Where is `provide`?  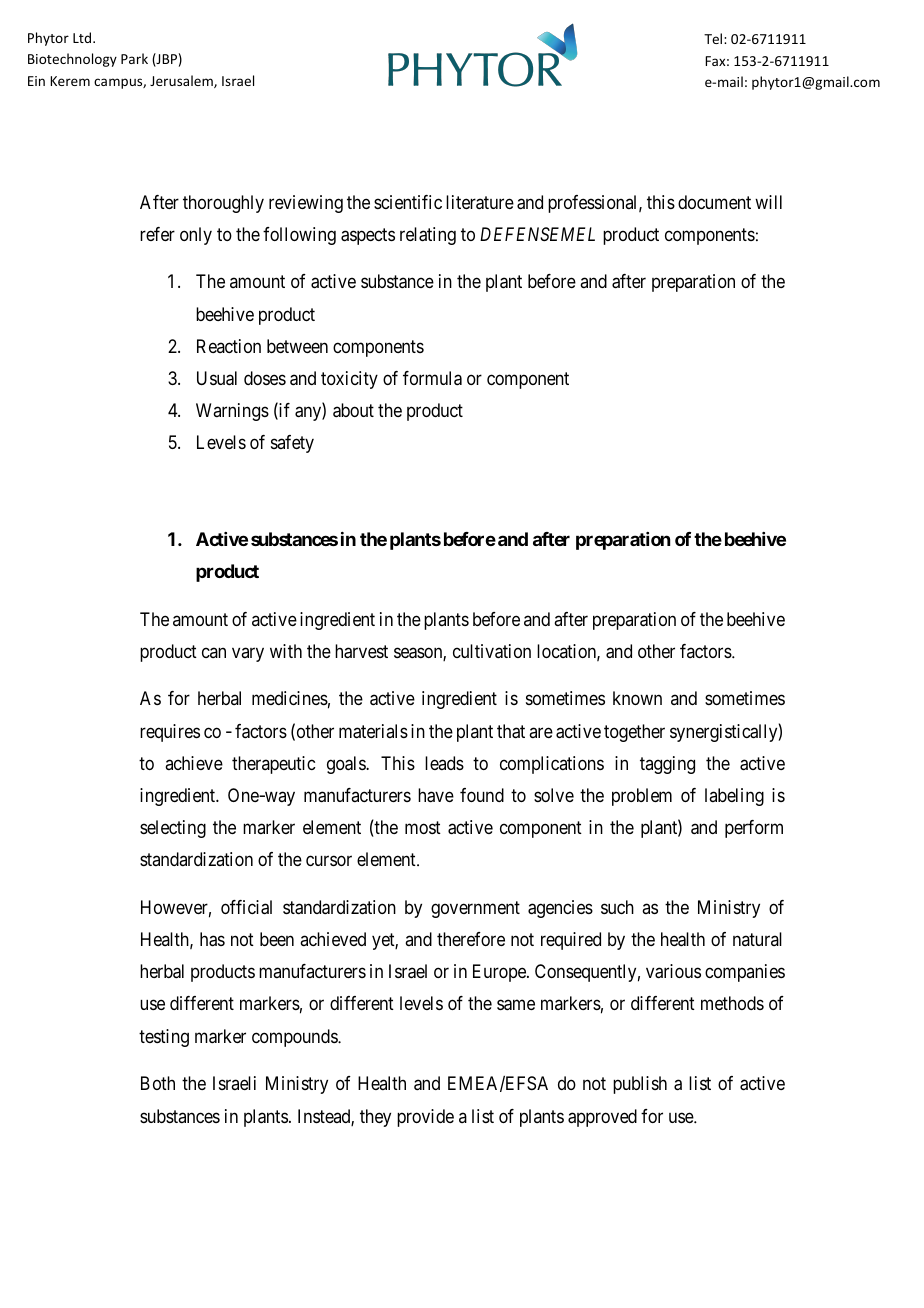 provide is located at coordinates (425, 1118).
